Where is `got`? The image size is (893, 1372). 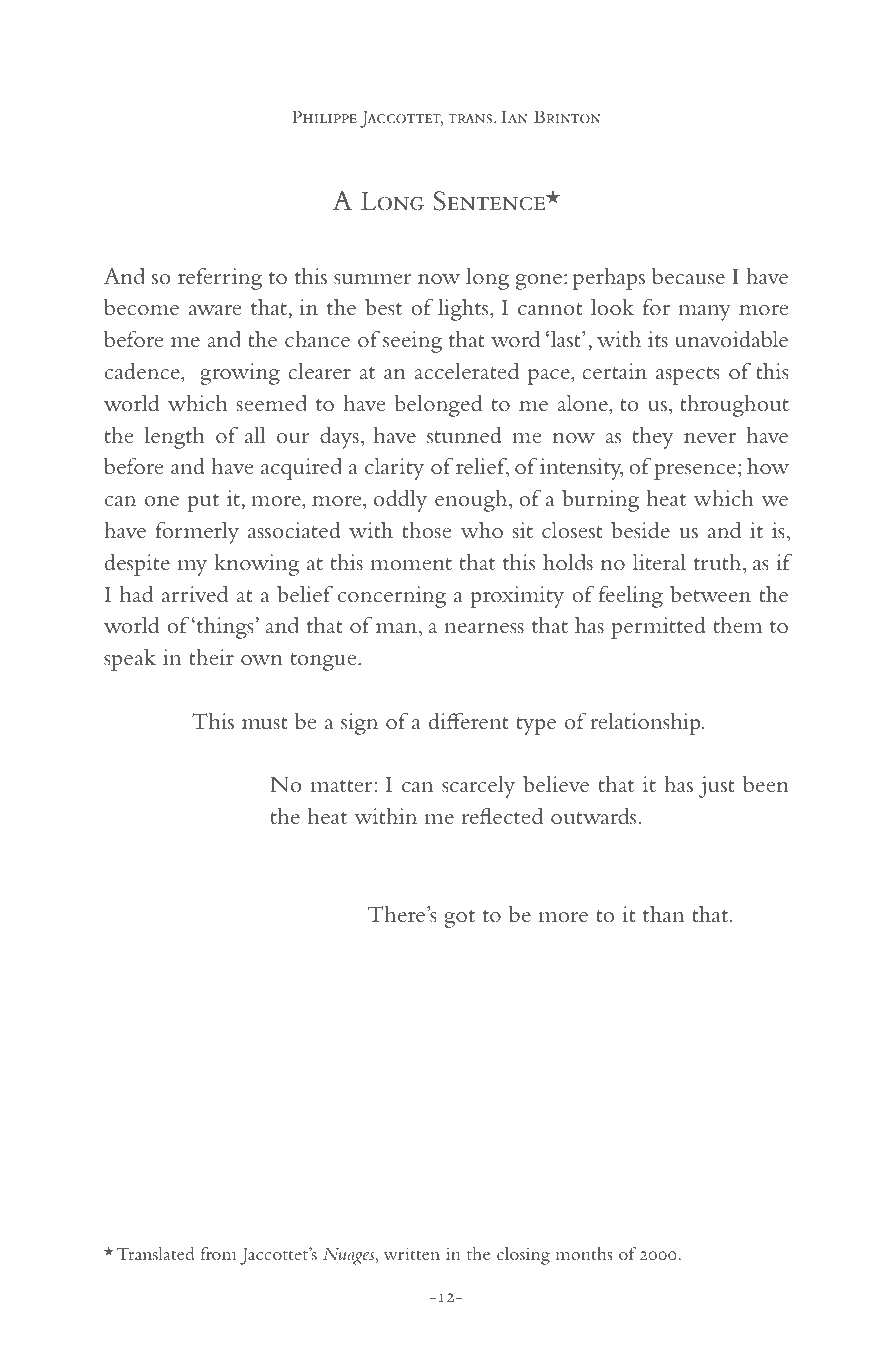
got is located at coordinates (459, 919).
